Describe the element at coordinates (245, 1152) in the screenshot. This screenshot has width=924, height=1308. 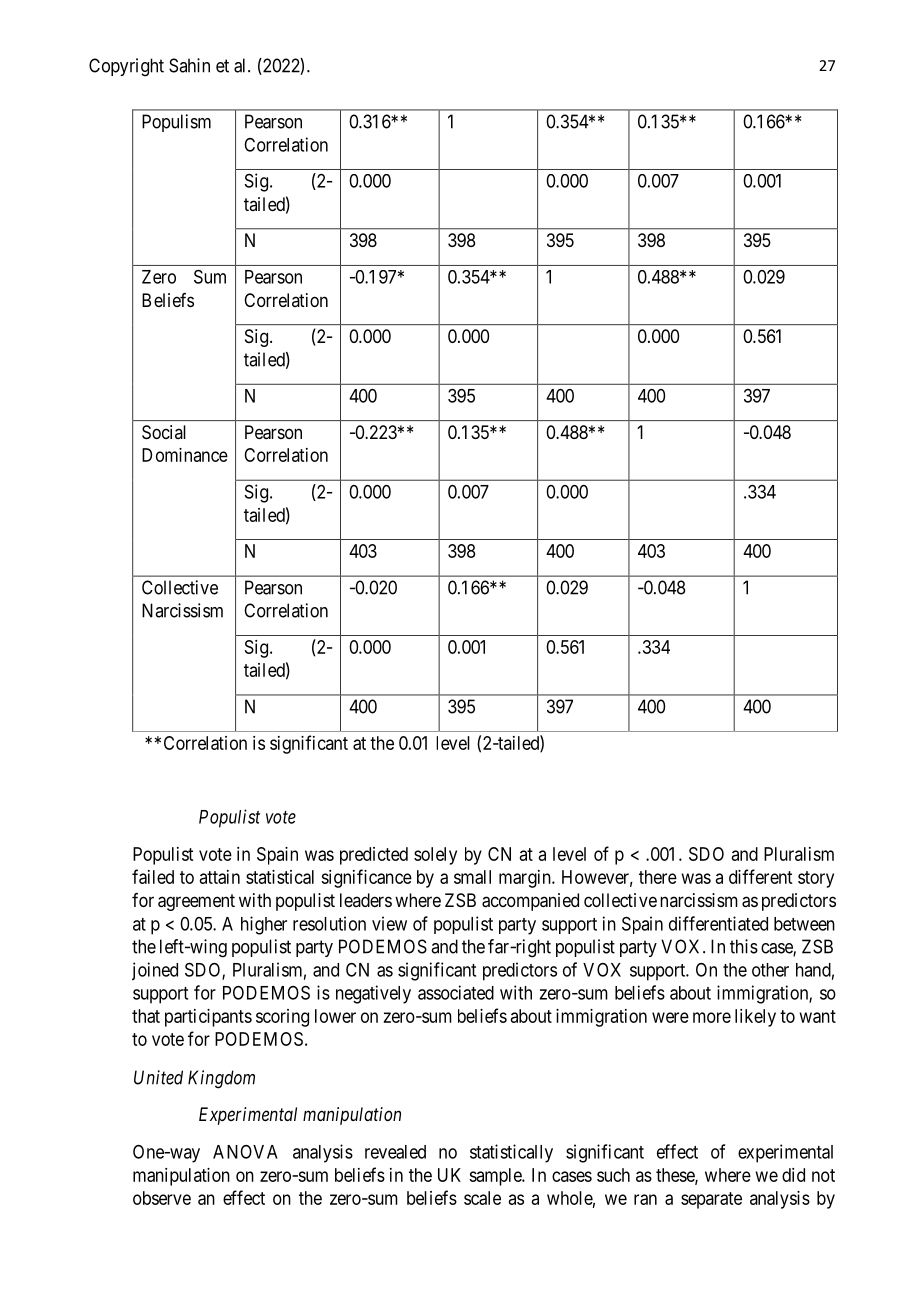
I see `ANOVA` at that location.
